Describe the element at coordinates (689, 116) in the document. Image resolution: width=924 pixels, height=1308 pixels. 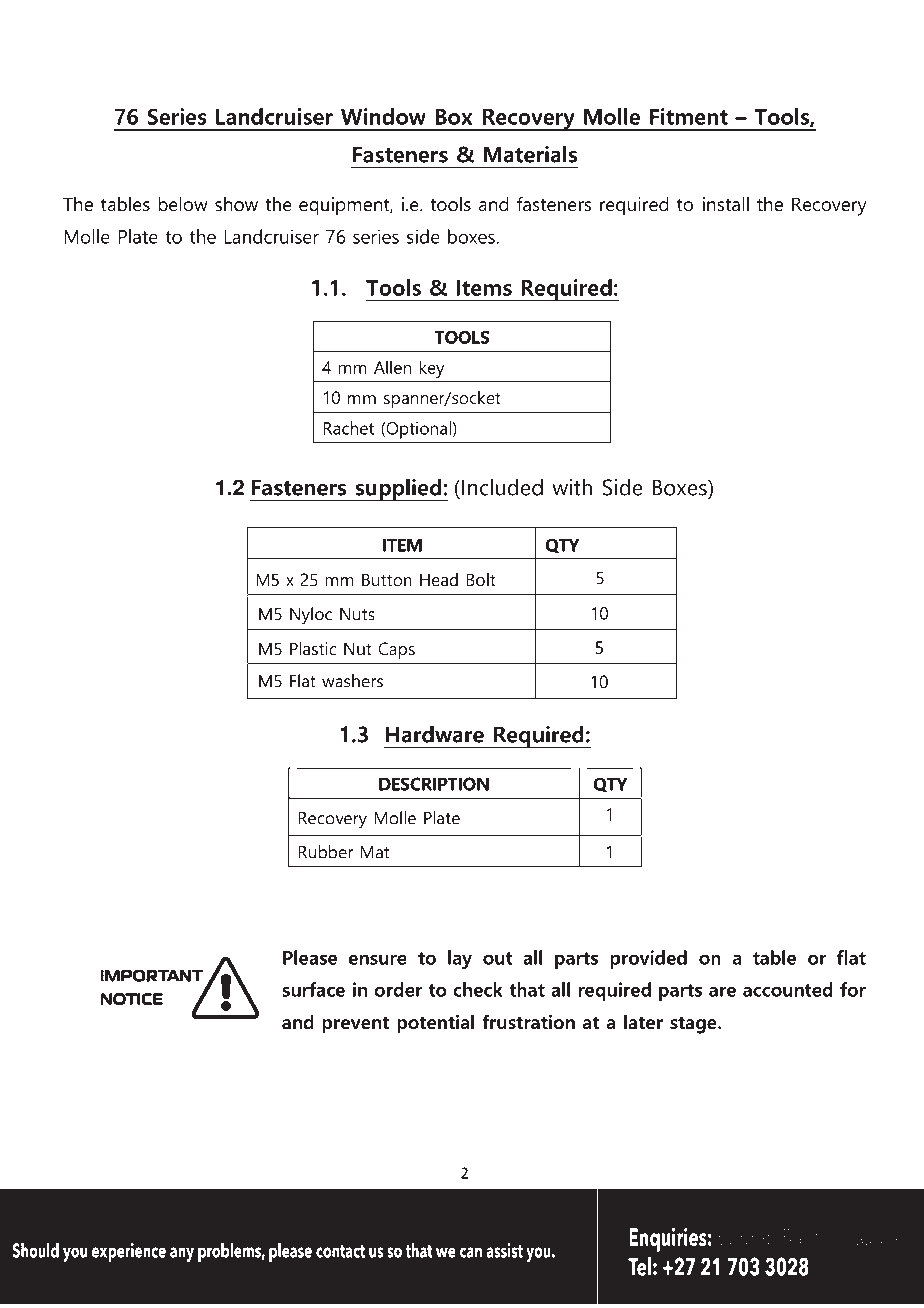
I see `Fitment` at that location.
